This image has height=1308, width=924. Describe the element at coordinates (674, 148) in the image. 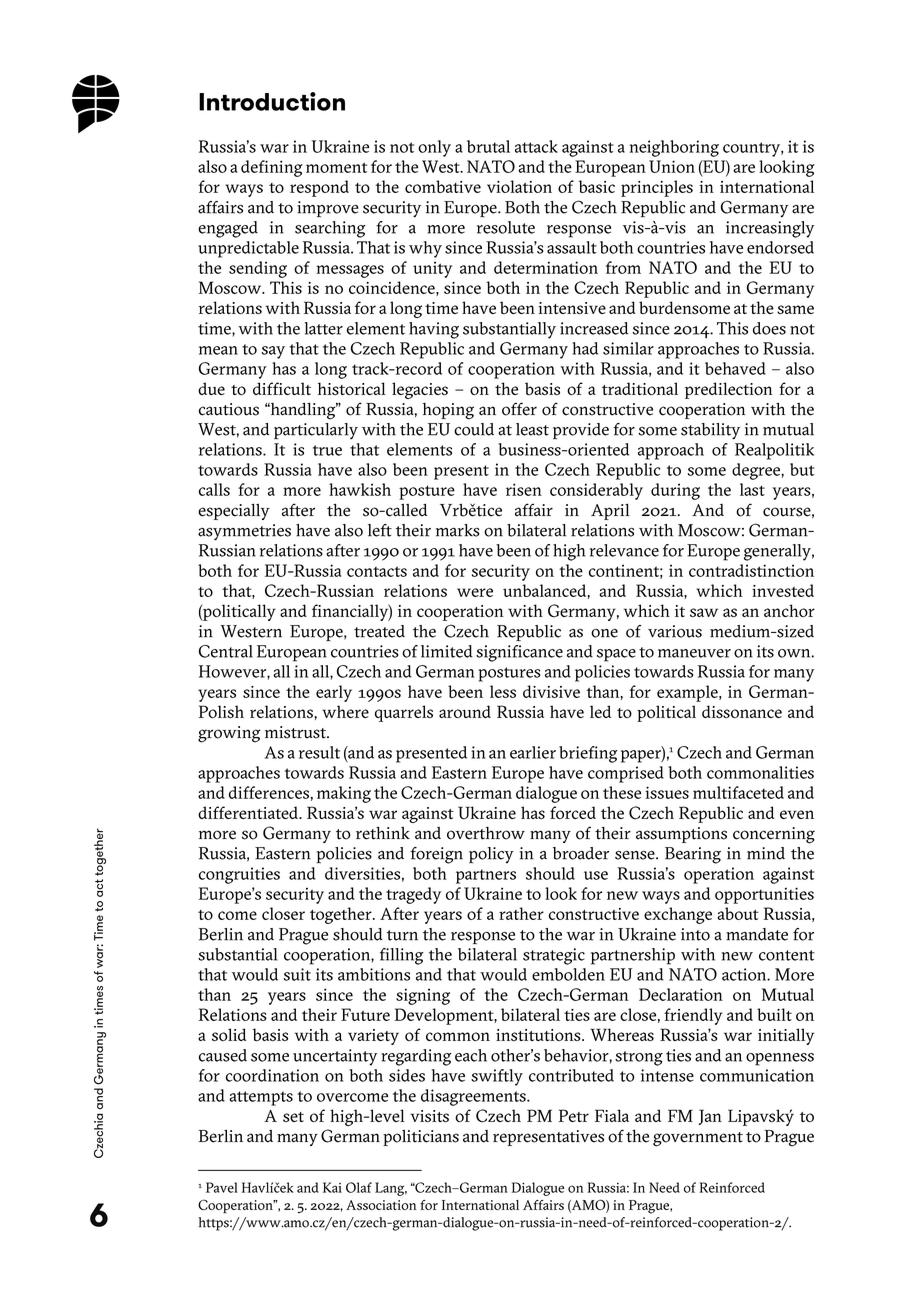

I see `neighboring` at that location.
